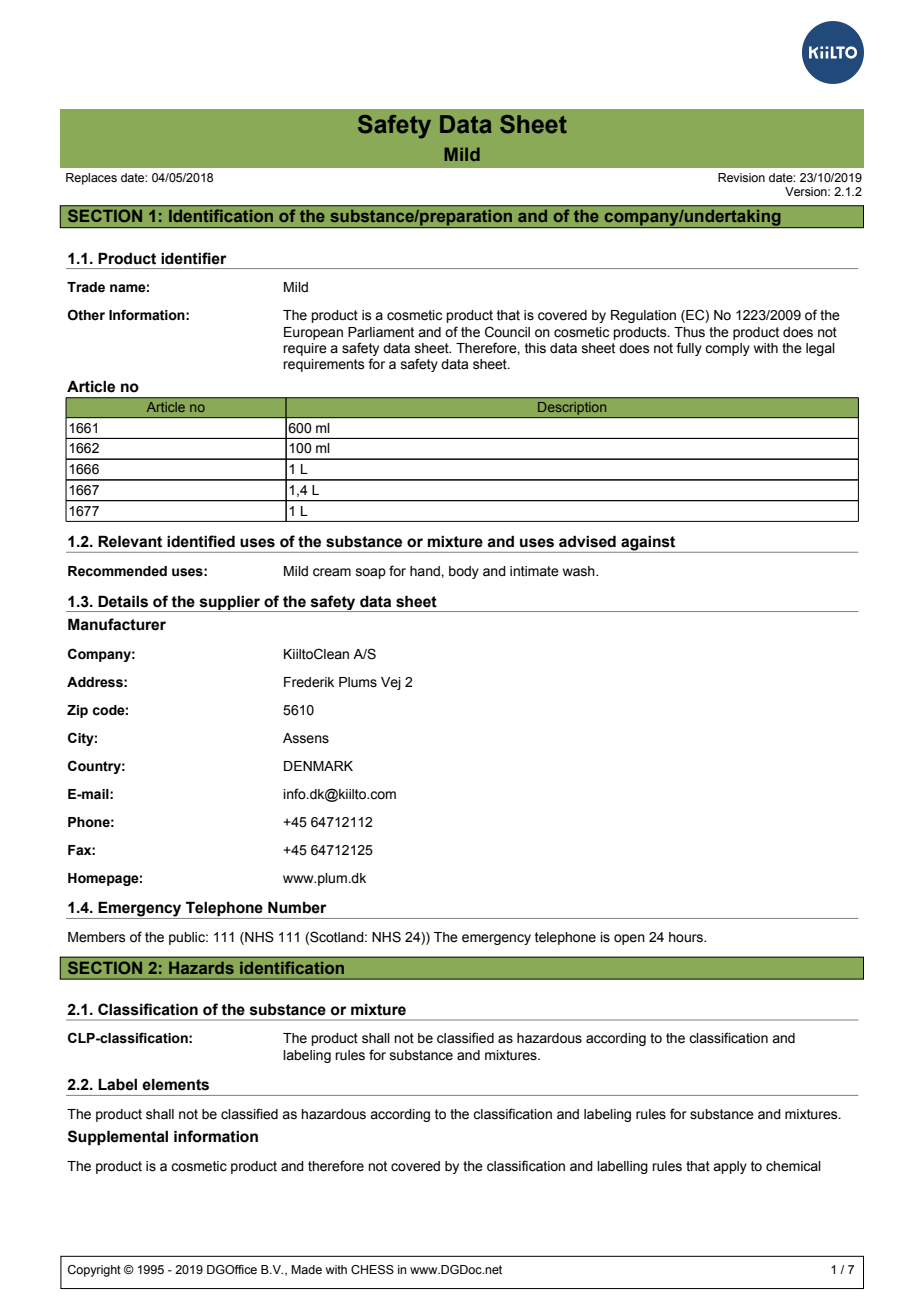  What do you see at coordinates (194, 258) in the screenshot?
I see `identifier` at bounding box center [194, 258].
